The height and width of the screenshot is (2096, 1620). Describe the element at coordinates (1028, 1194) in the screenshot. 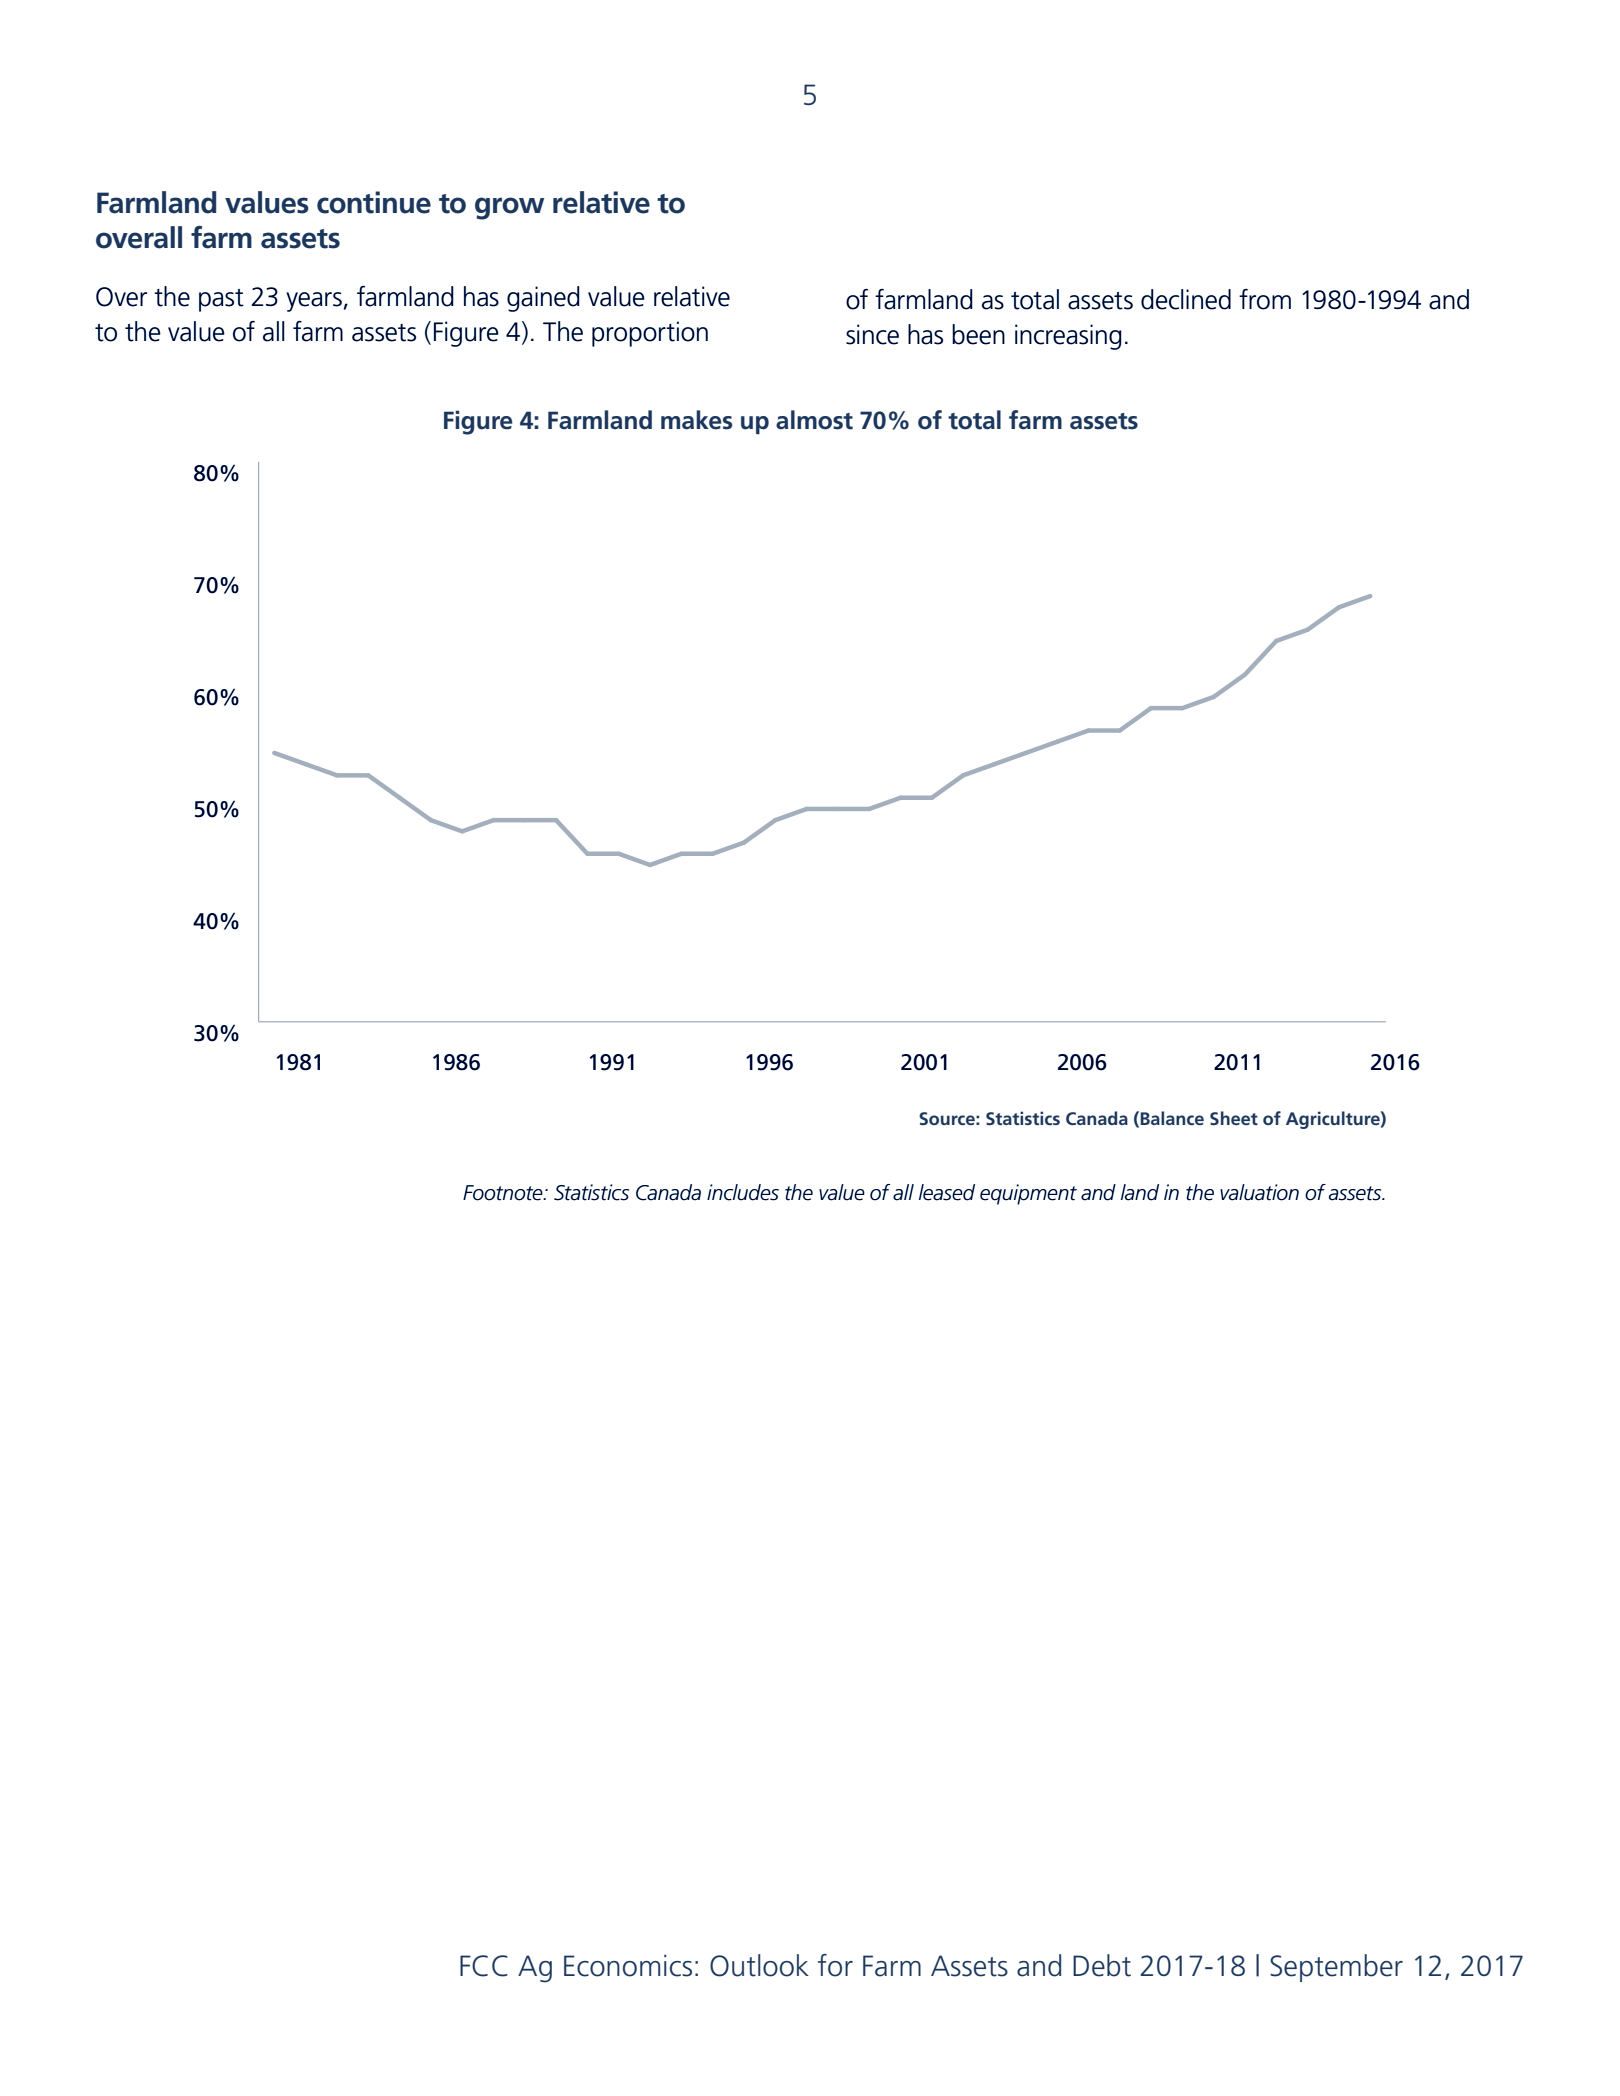

I see `equipment` at that location.
